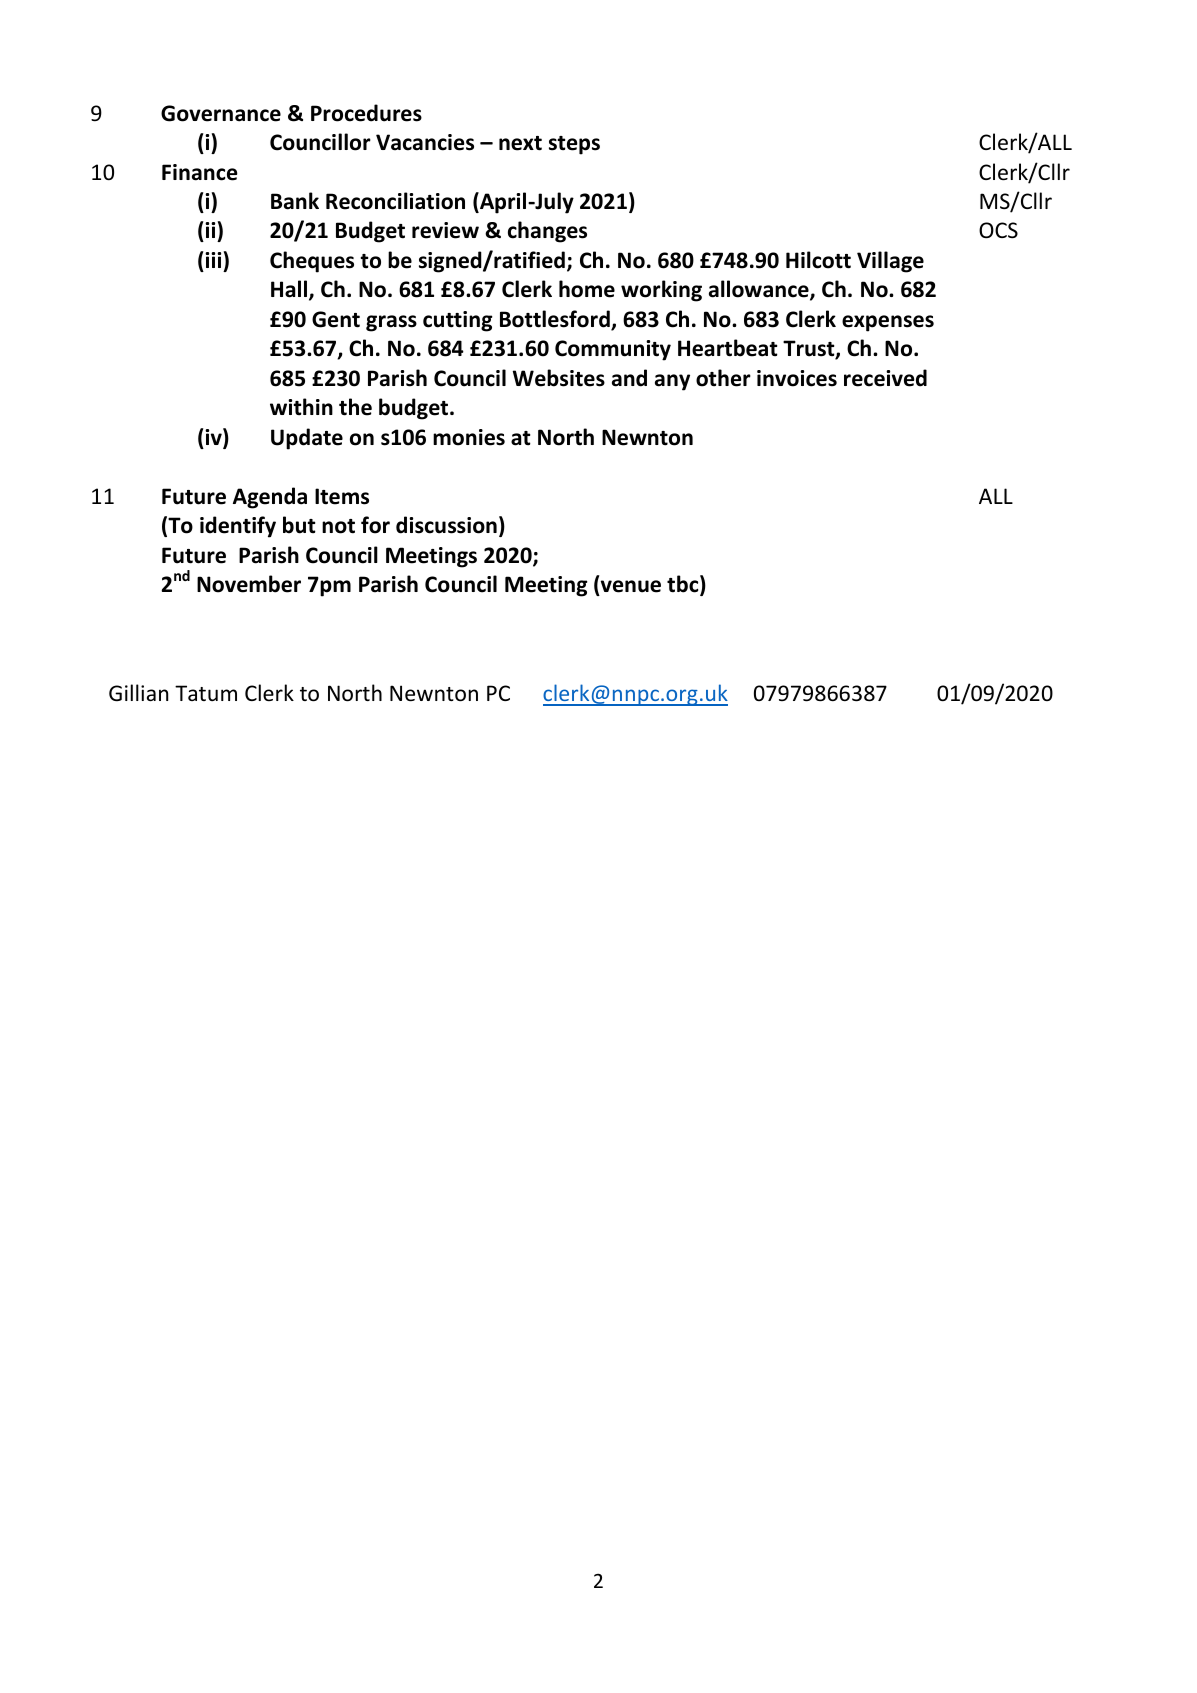 The height and width of the screenshot is (1693, 1197). What do you see at coordinates (587, 289) in the screenshot?
I see `home` at bounding box center [587, 289].
